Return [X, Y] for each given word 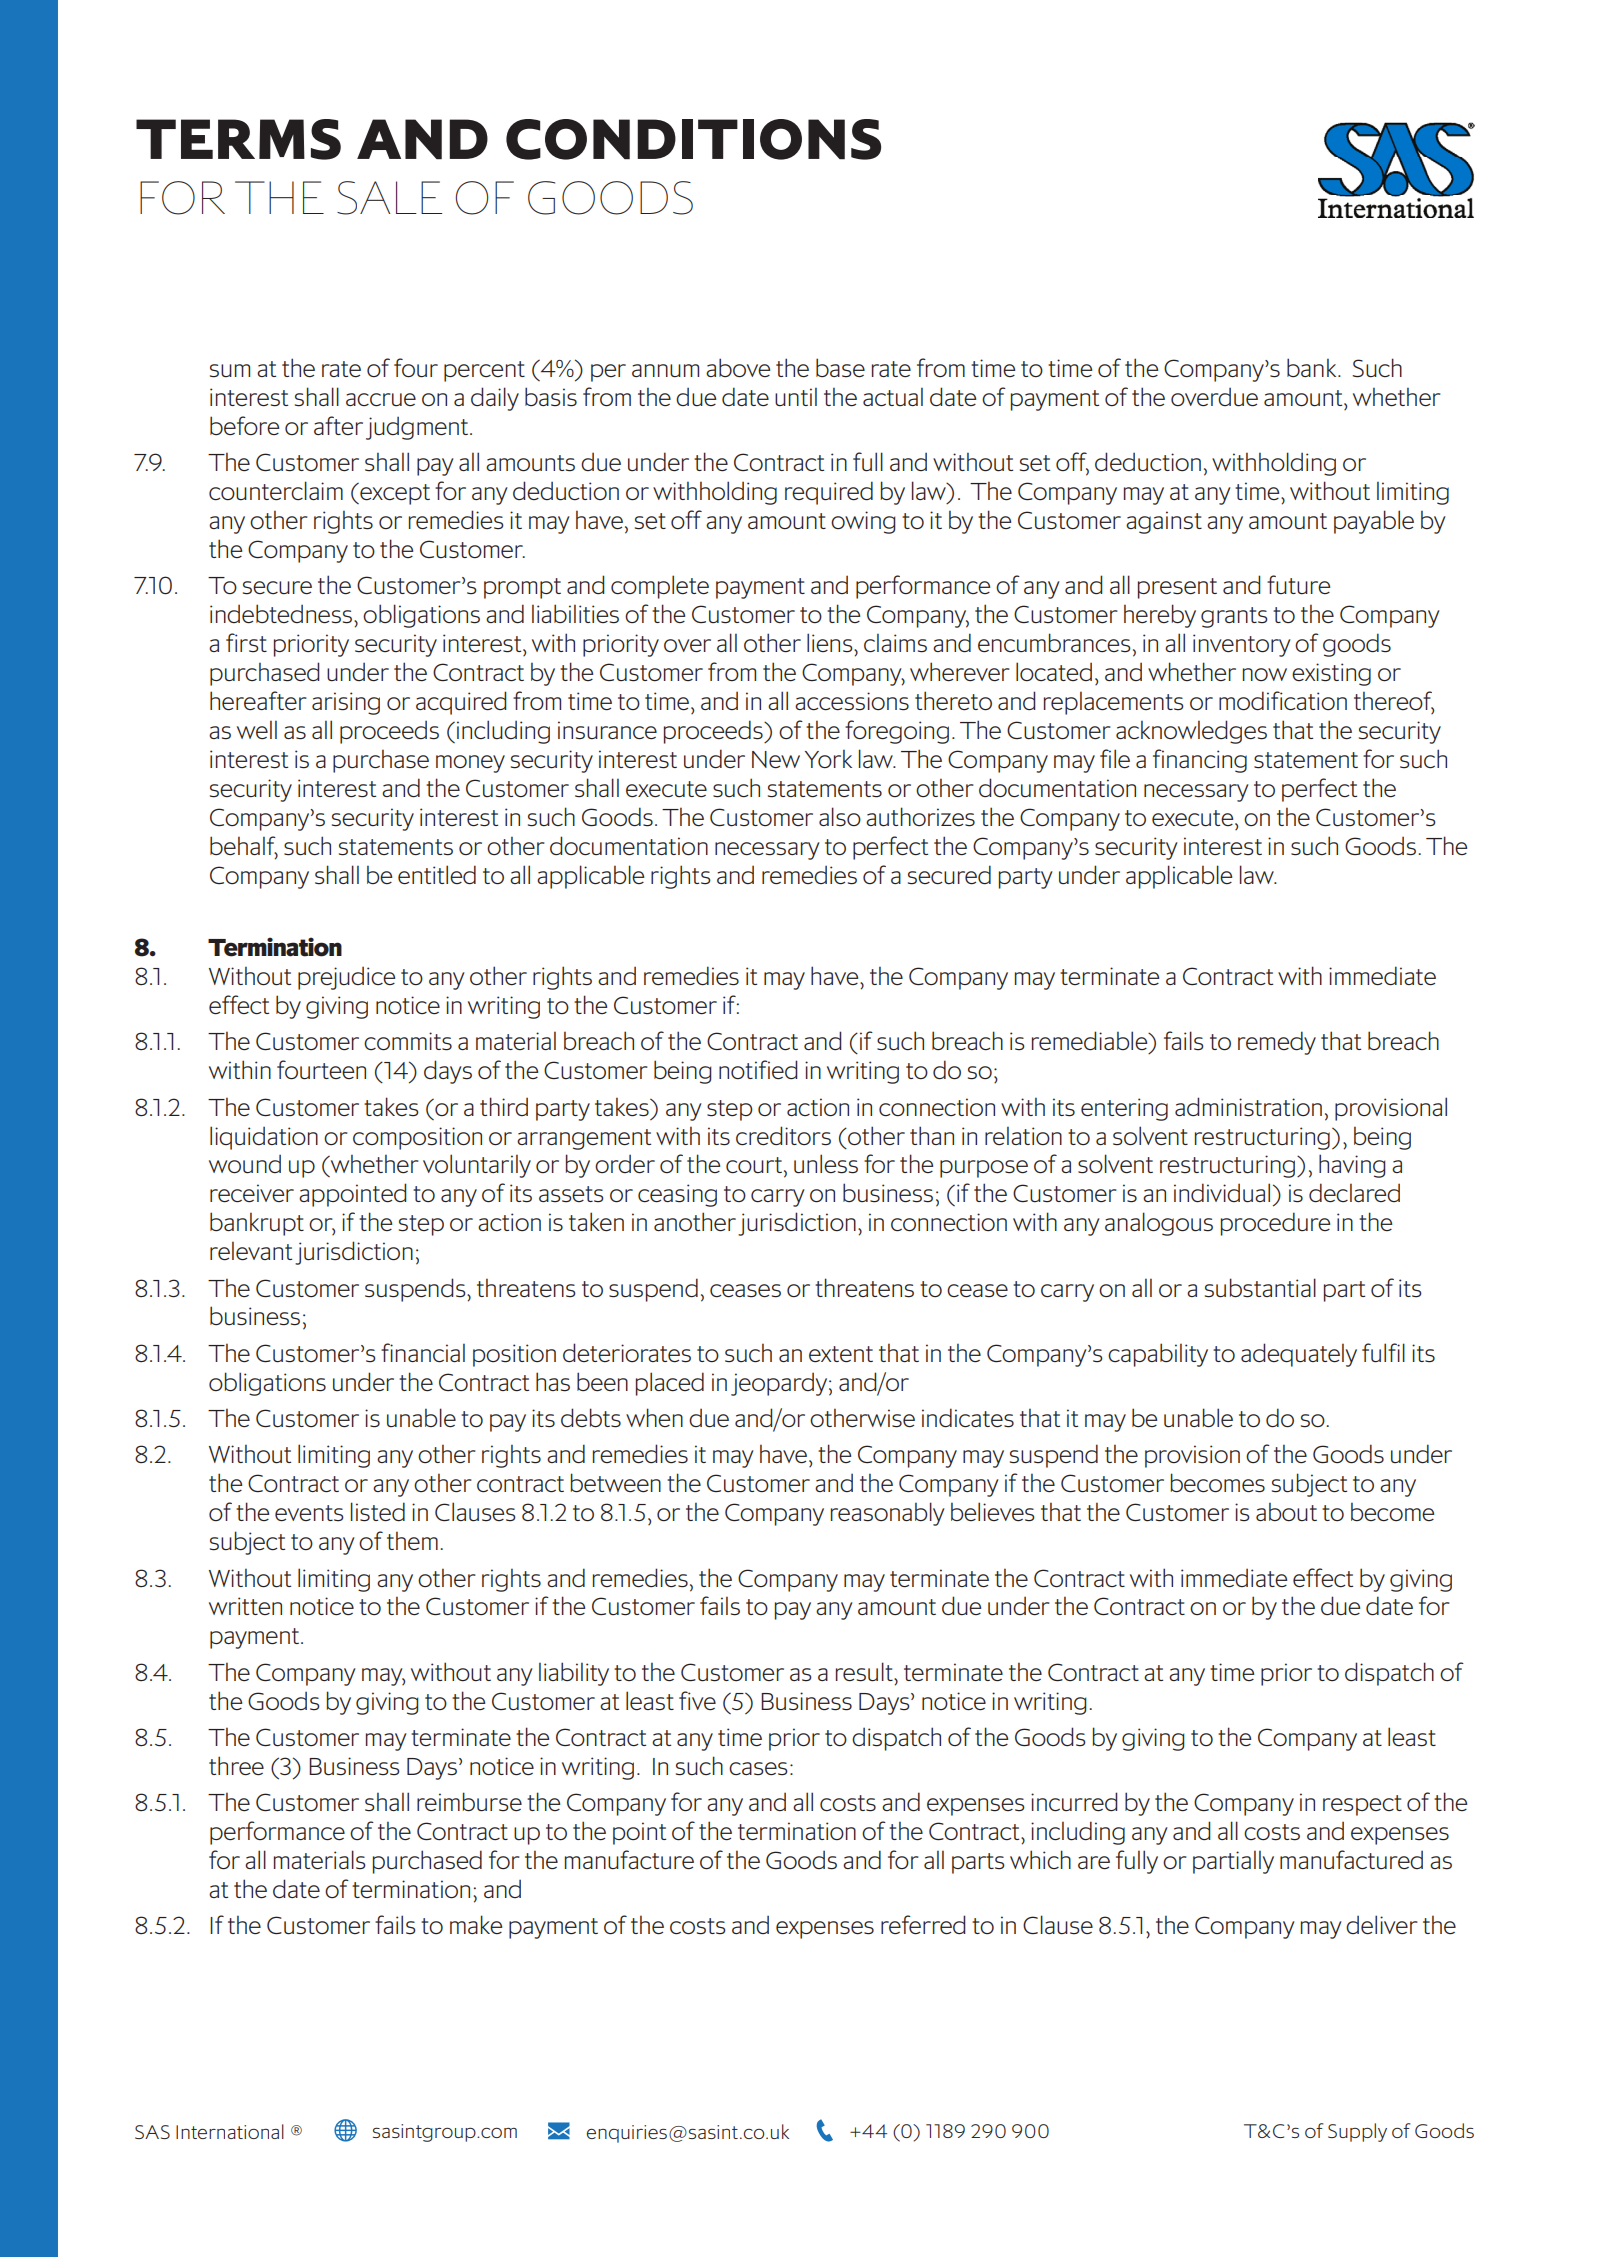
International [230, 2131]
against [1164, 522]
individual [1222, 1193]
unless [826, 1164]
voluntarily [477, 1166]
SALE [389, 198]
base [840, 368]
